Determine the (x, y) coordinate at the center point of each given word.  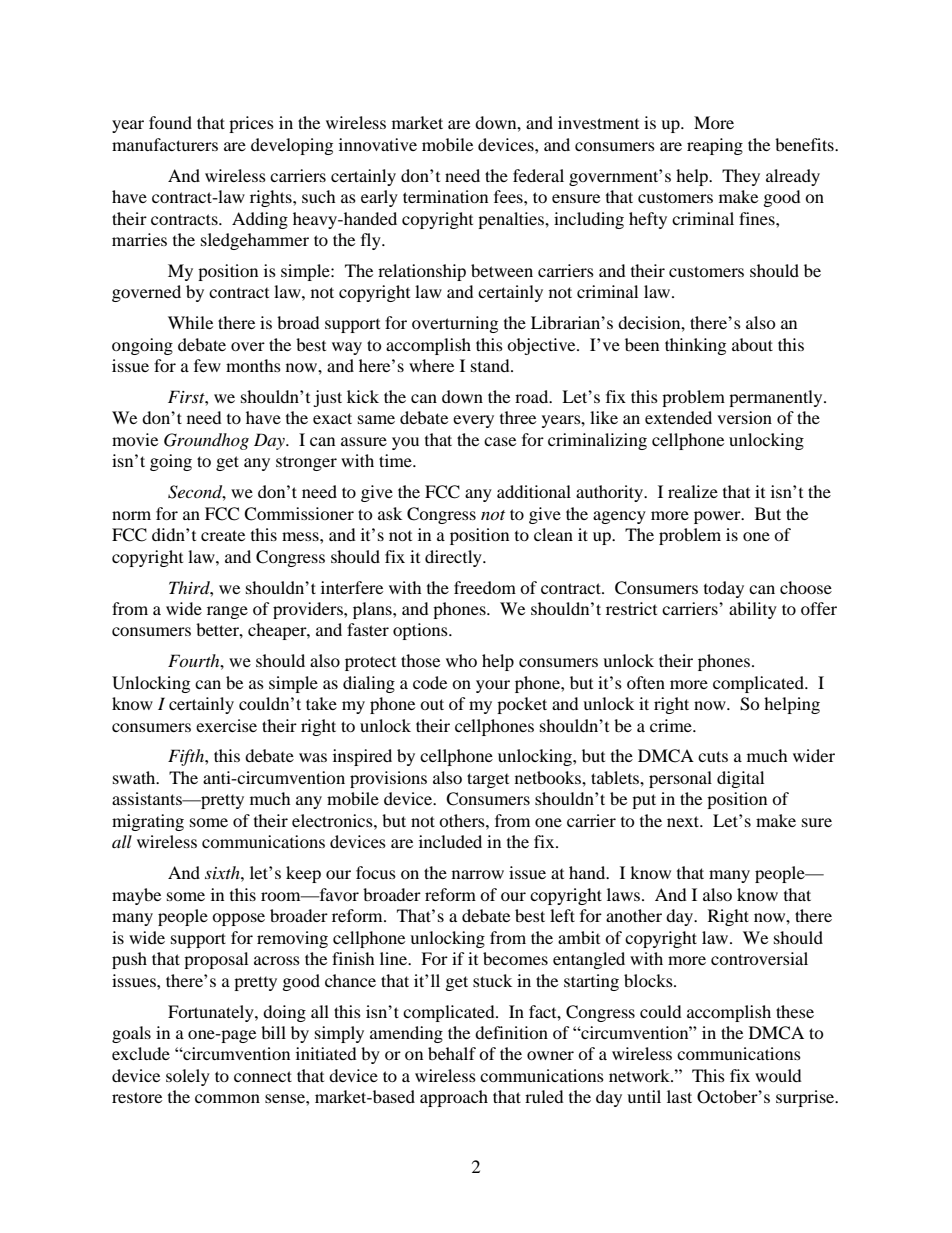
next (684, 821)
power (718, 517)
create (223, 535)
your (493, 686)
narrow (478, 874)
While (190, 322)
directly (454, 558)
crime (672, 725)
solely (188, 1077)
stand (491, 365)
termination (445, 196)
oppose (238, 919)
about (752, 344)
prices (251, 124)
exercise (226, 725)
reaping (715, 146)
